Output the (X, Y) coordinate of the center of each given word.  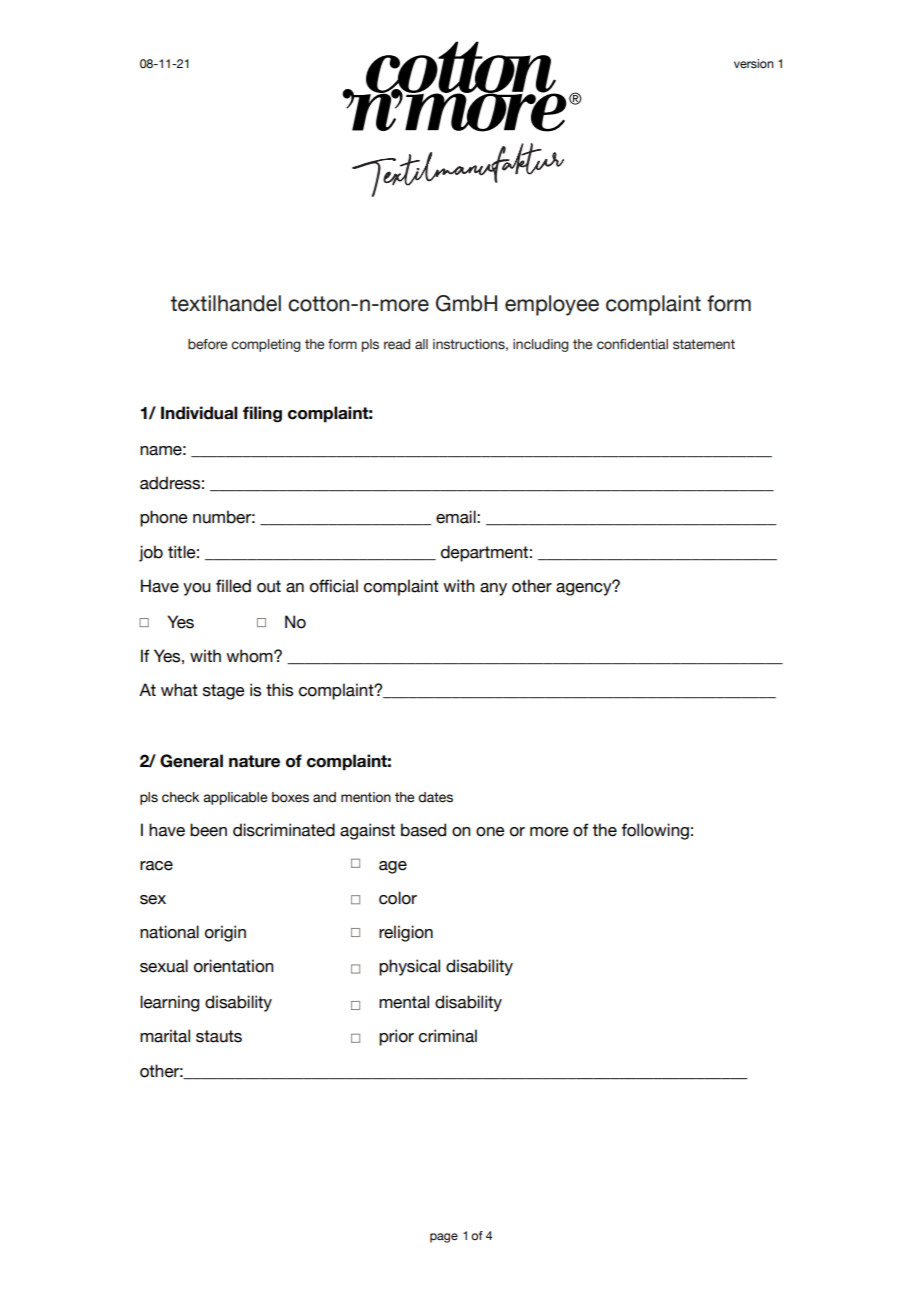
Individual (199, 413)
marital (165, 1036)
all (421, 344)
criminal (448, 1036)
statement (704, 344)
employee (552, 305)
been (208, 830)
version (754, 63)
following (655, 831)
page (444, 1238)
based (423, 830)
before (207, 344)
